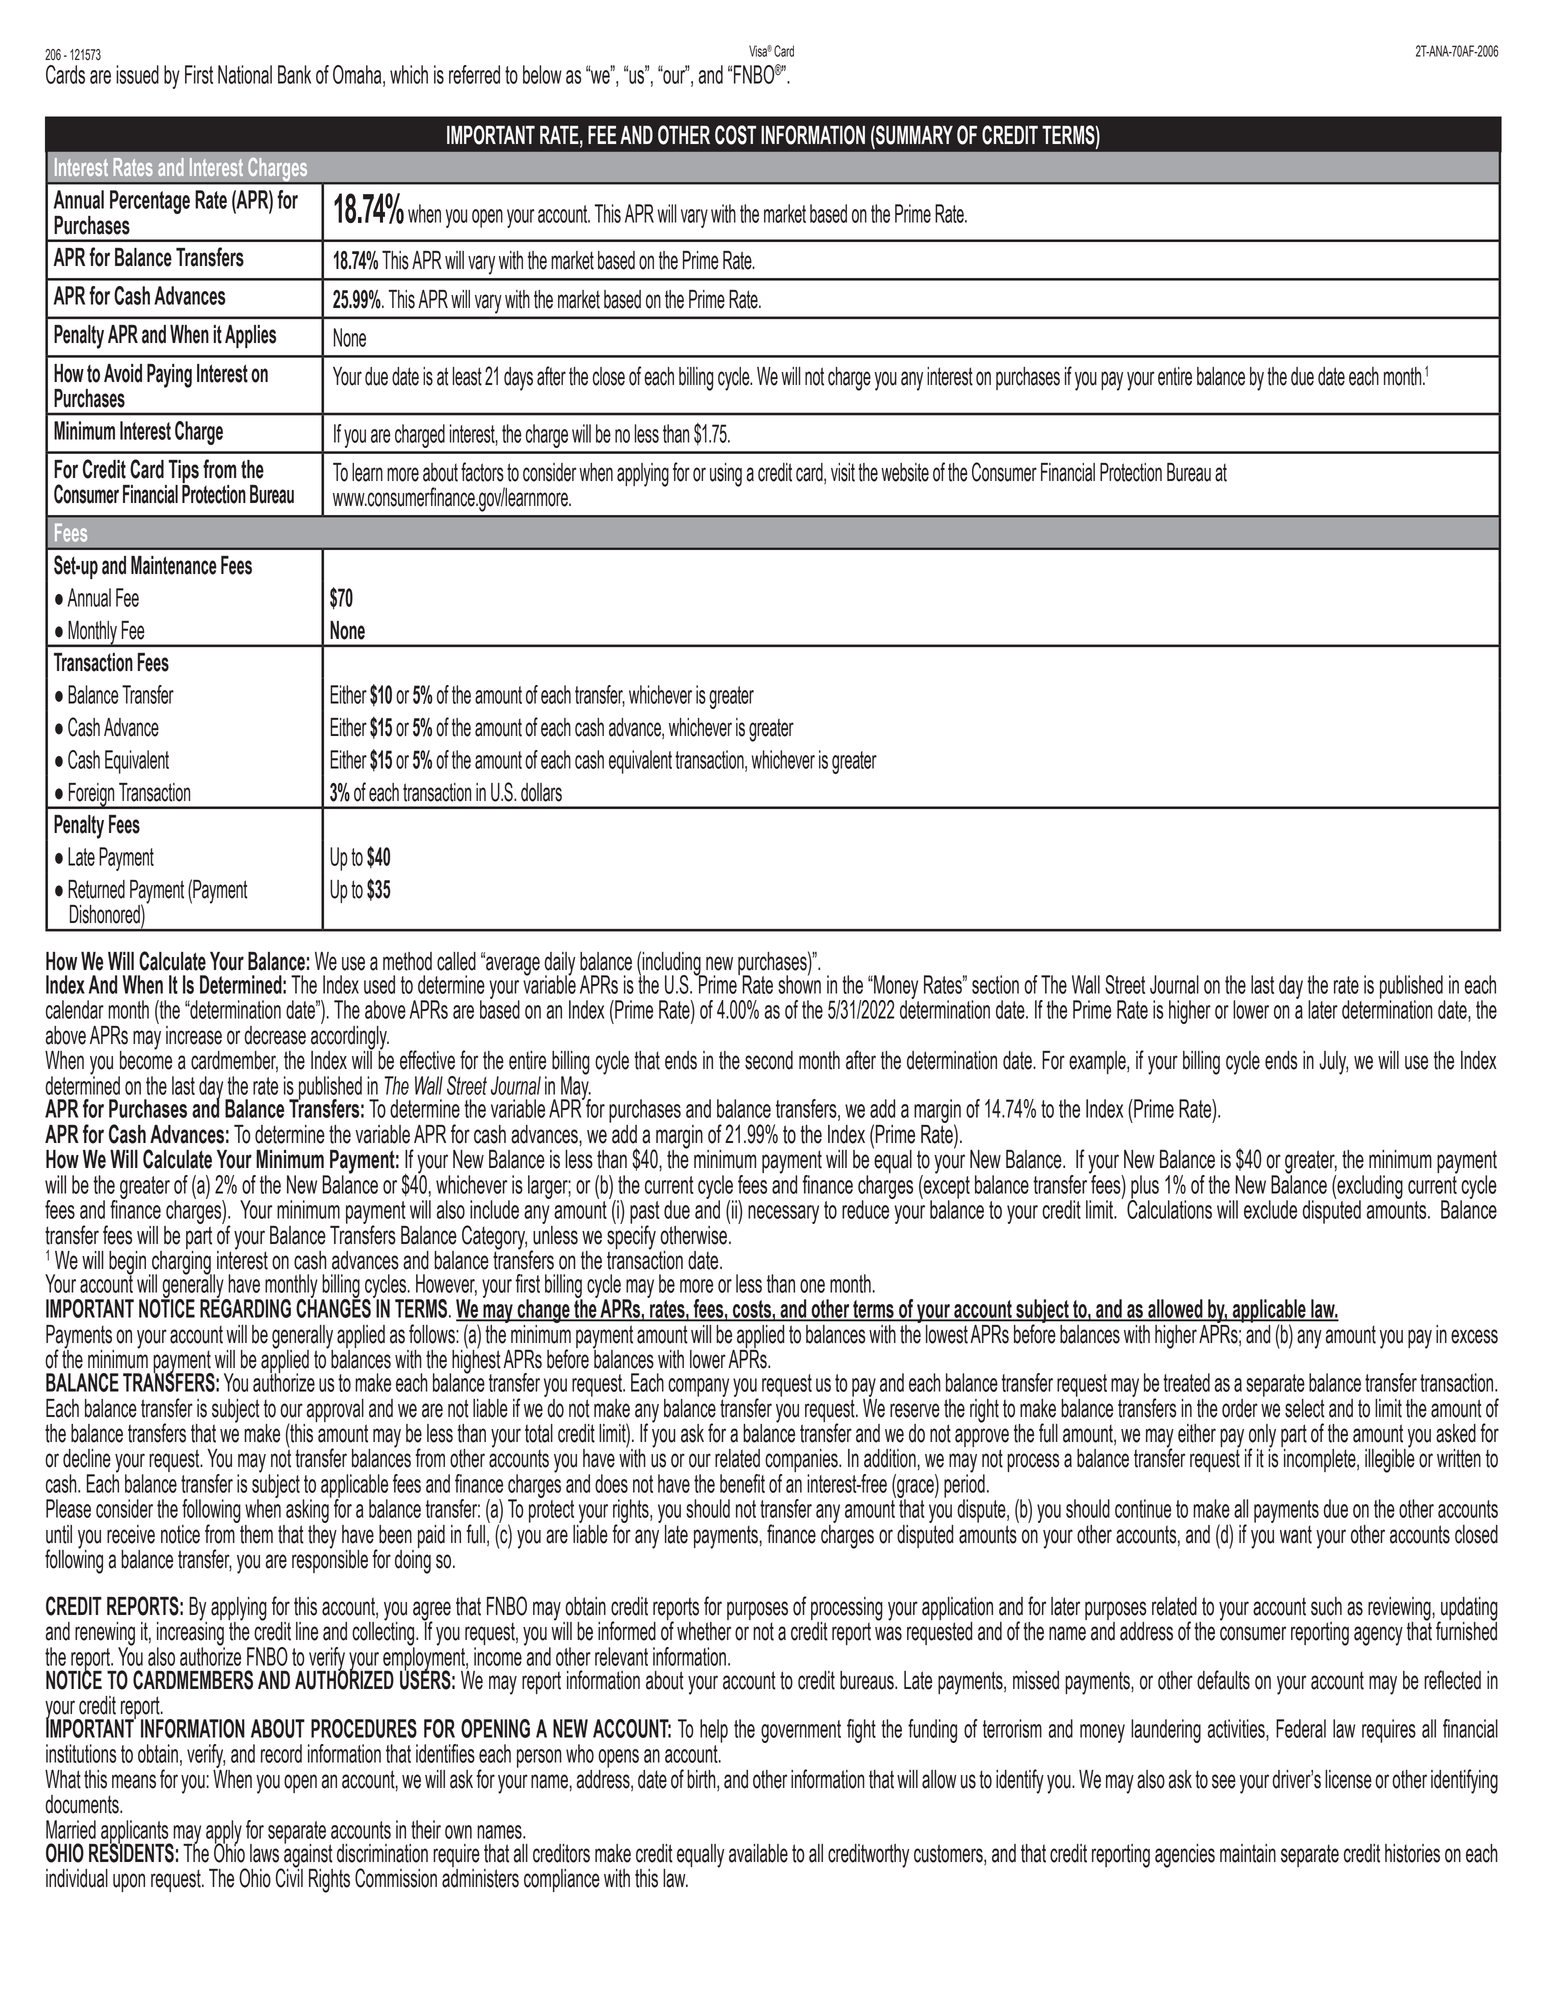  Describe the element at coordinates (758, 1853) in the page. I see `available` at that location.
